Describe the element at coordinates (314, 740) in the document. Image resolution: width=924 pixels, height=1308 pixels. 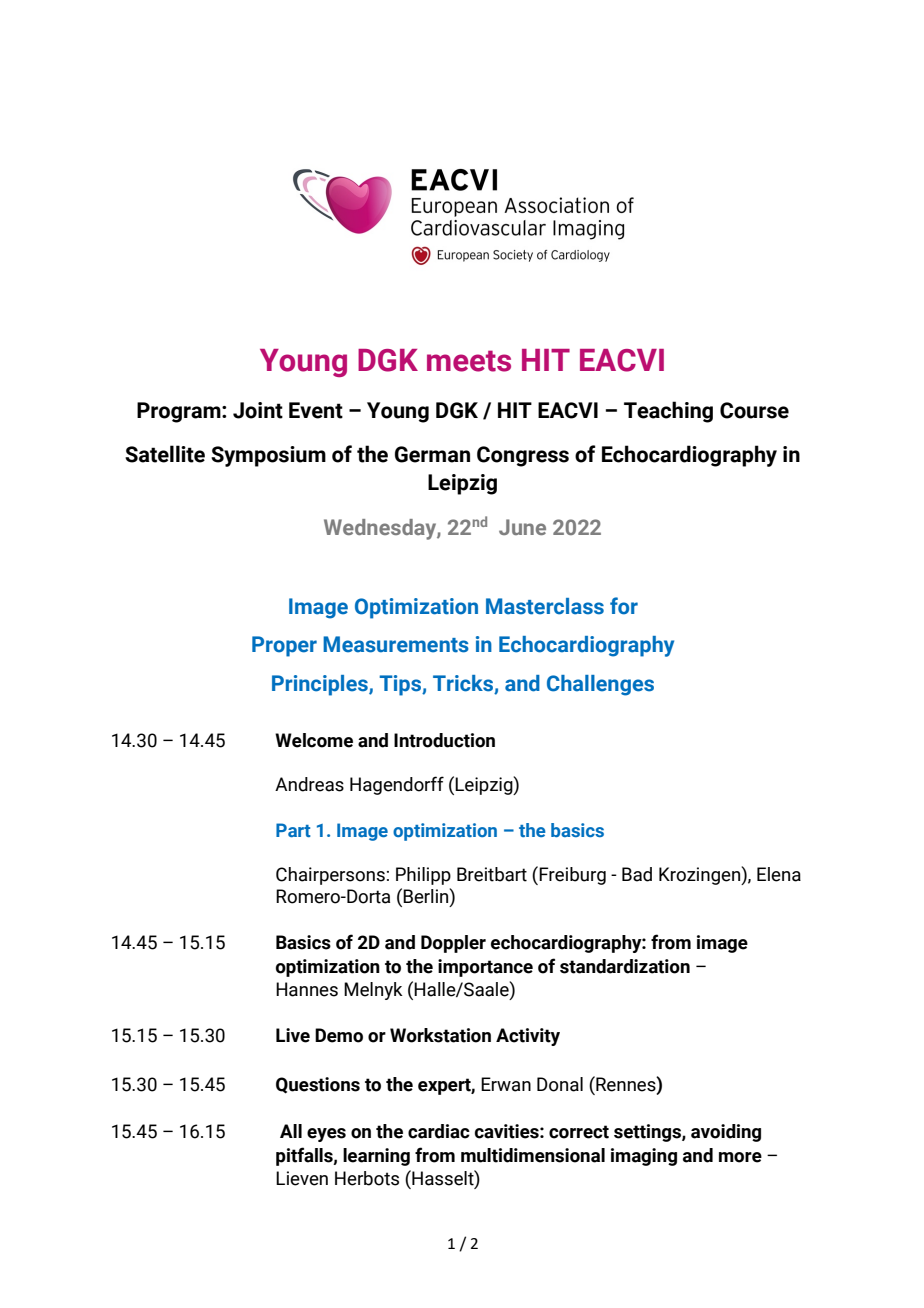
I see `Welcome` at that location.
